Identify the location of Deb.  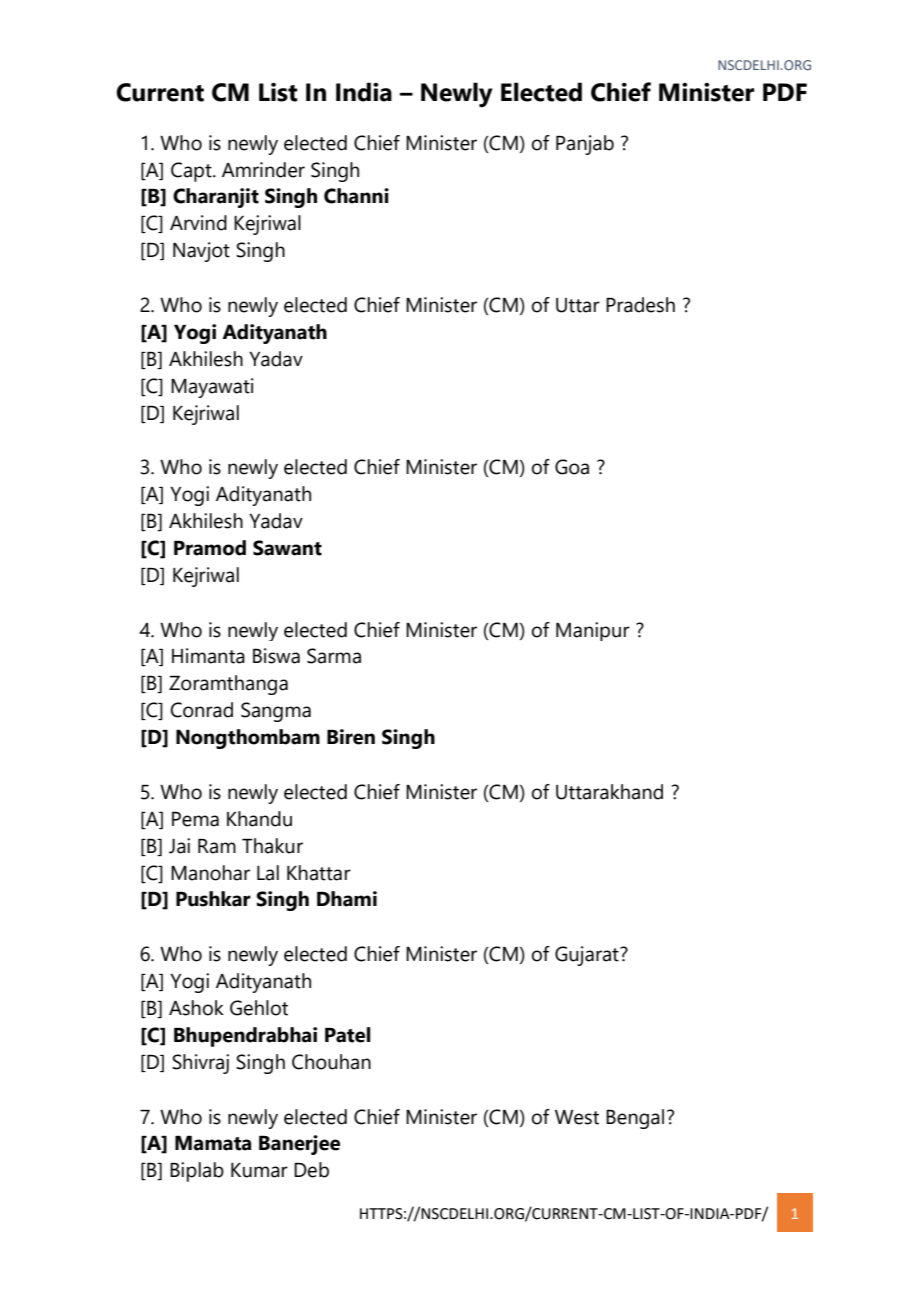
(311, 1170).
